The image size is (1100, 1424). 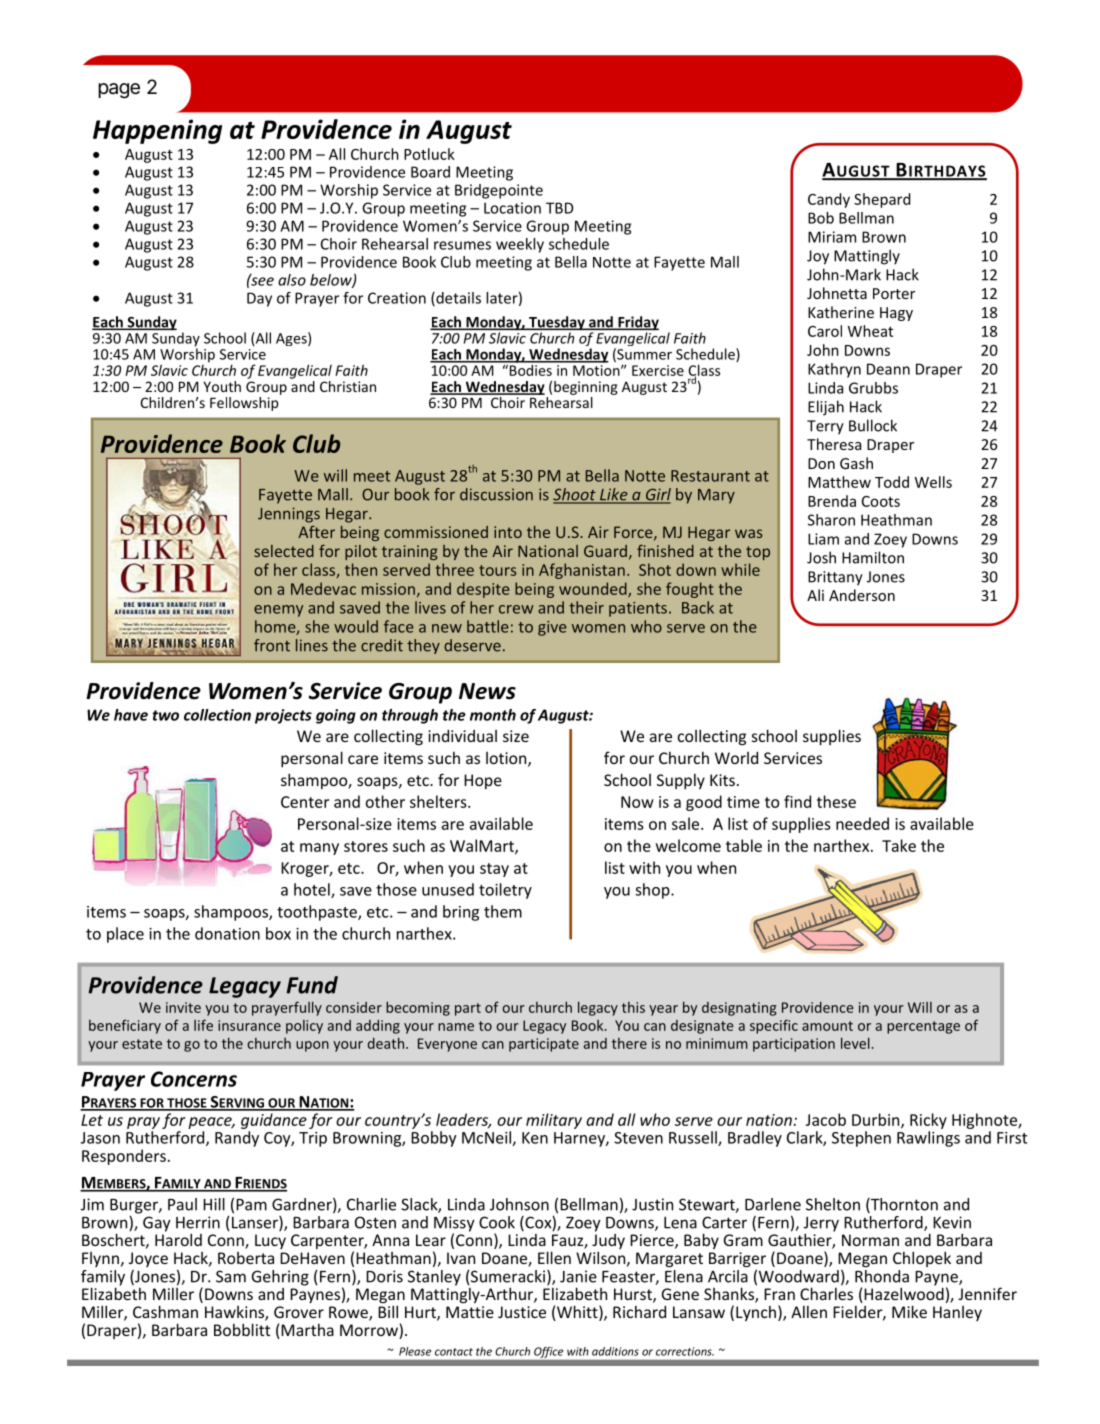 What do you see at coordinates (157, 131) in the image?
I see `Happening` at bounding box center [157, 131].
